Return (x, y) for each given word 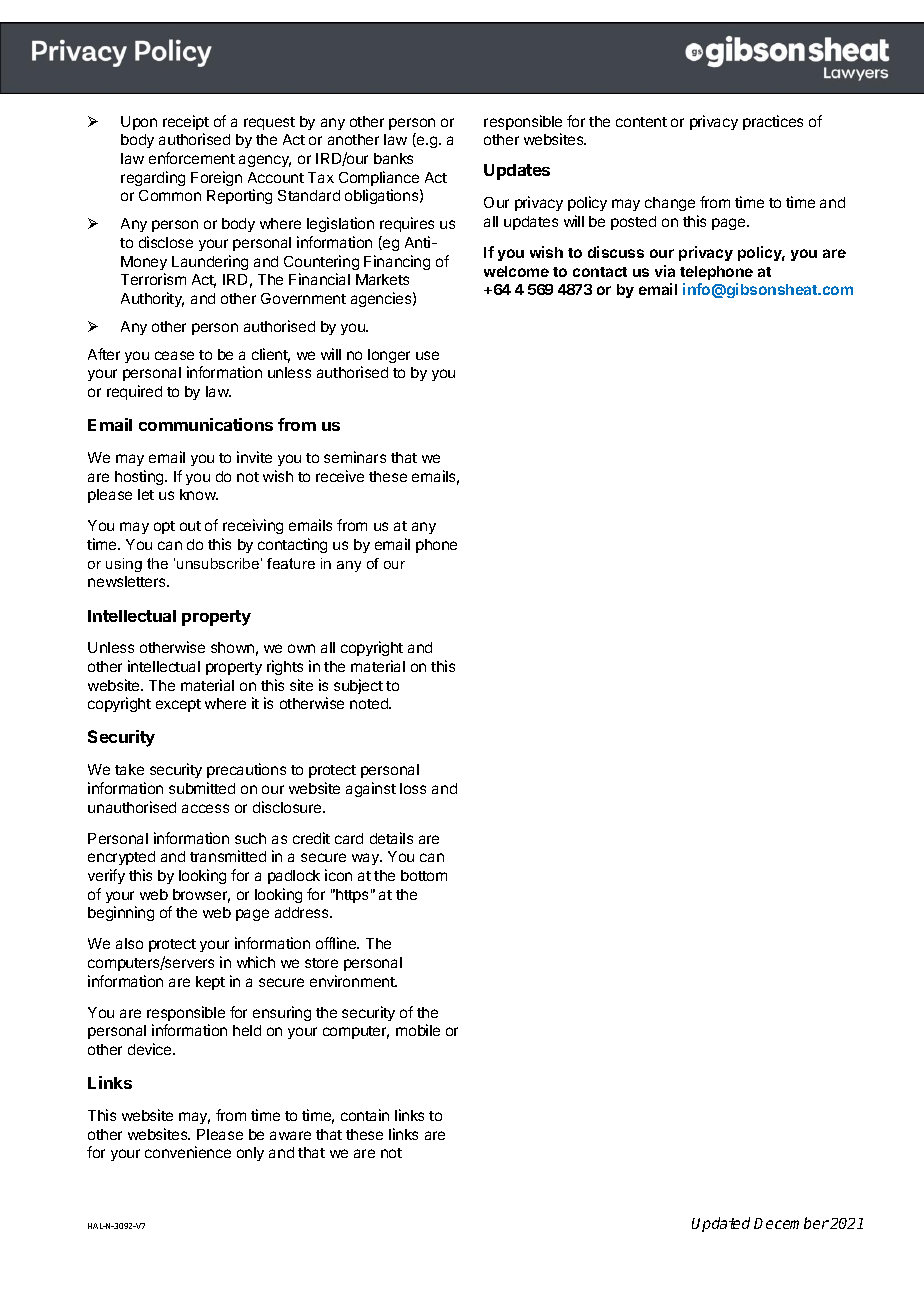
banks (393, 158)
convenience (188, 1152)
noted (370, 703)
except (178, 705)
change (670, 204)
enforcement (192, 158)
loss (413, 788)
